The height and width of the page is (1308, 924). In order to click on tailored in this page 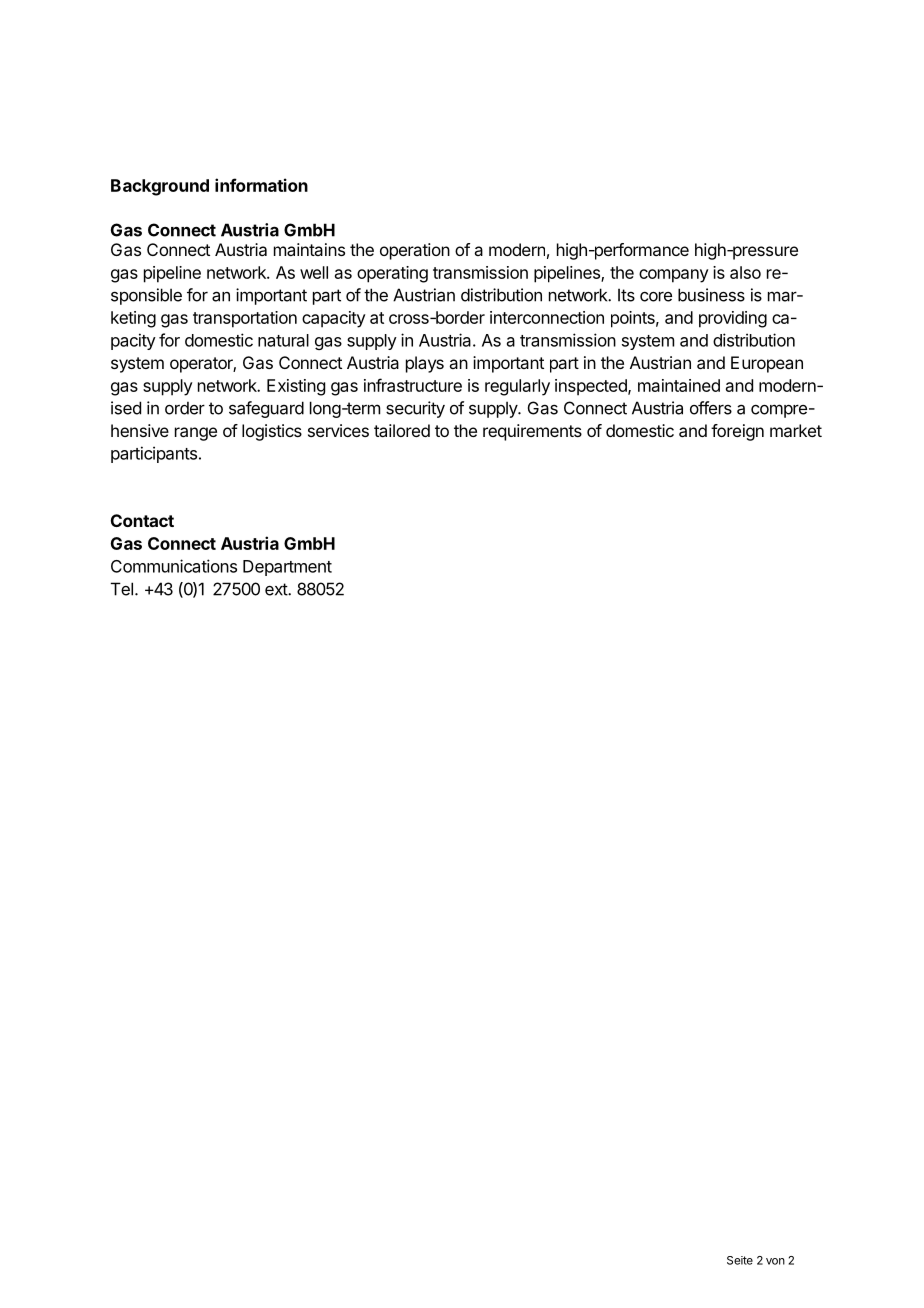, I will do `click(402, 430)`.
